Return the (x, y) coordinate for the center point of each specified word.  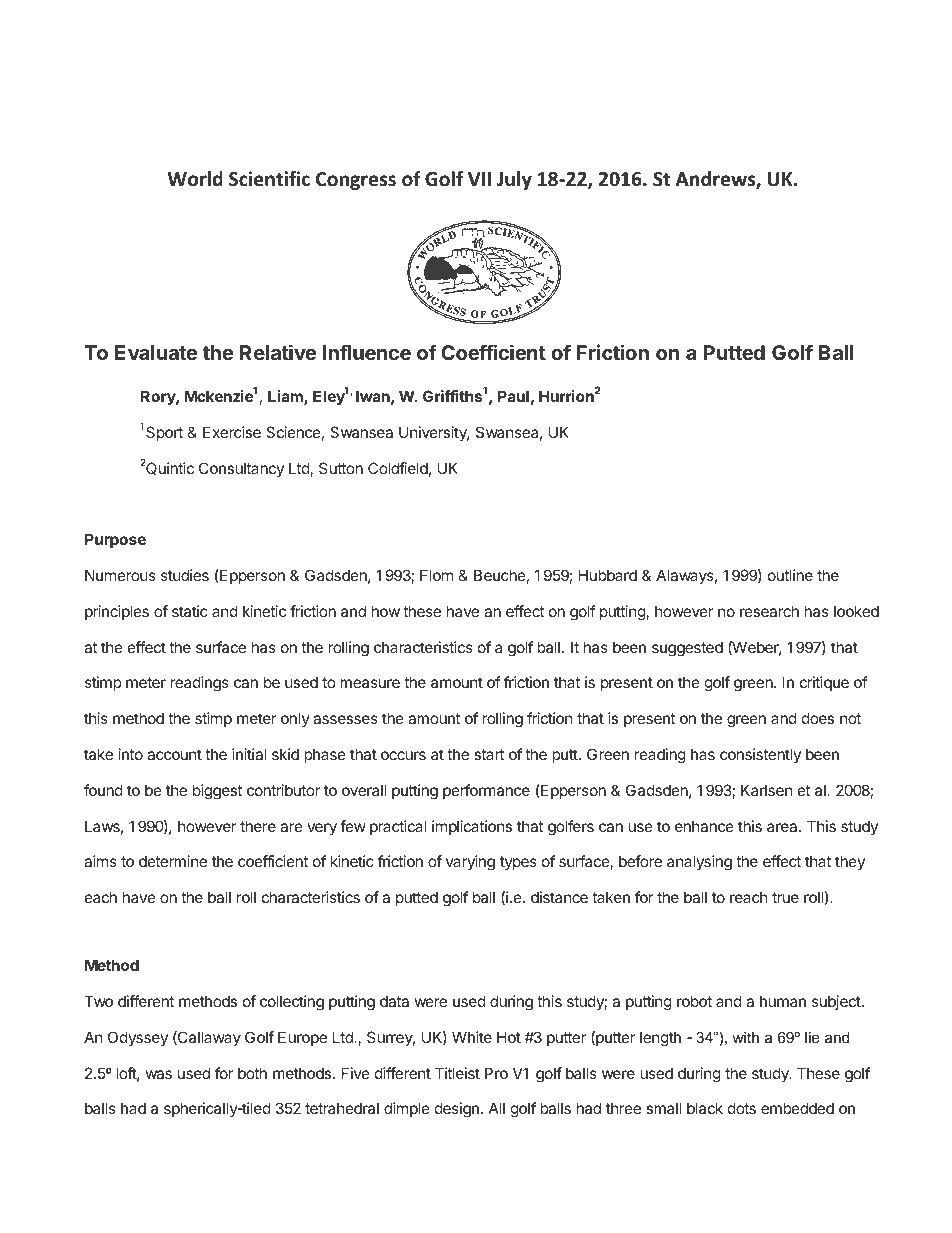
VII (479, 179)
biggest (217, 792)
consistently (760, 755)
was (159, 1074)
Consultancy (241, 469)
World (195, 179)
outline (790, 575)
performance (486, 791)
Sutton (341, 468)
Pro (496, 1073)
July (514, 180)
